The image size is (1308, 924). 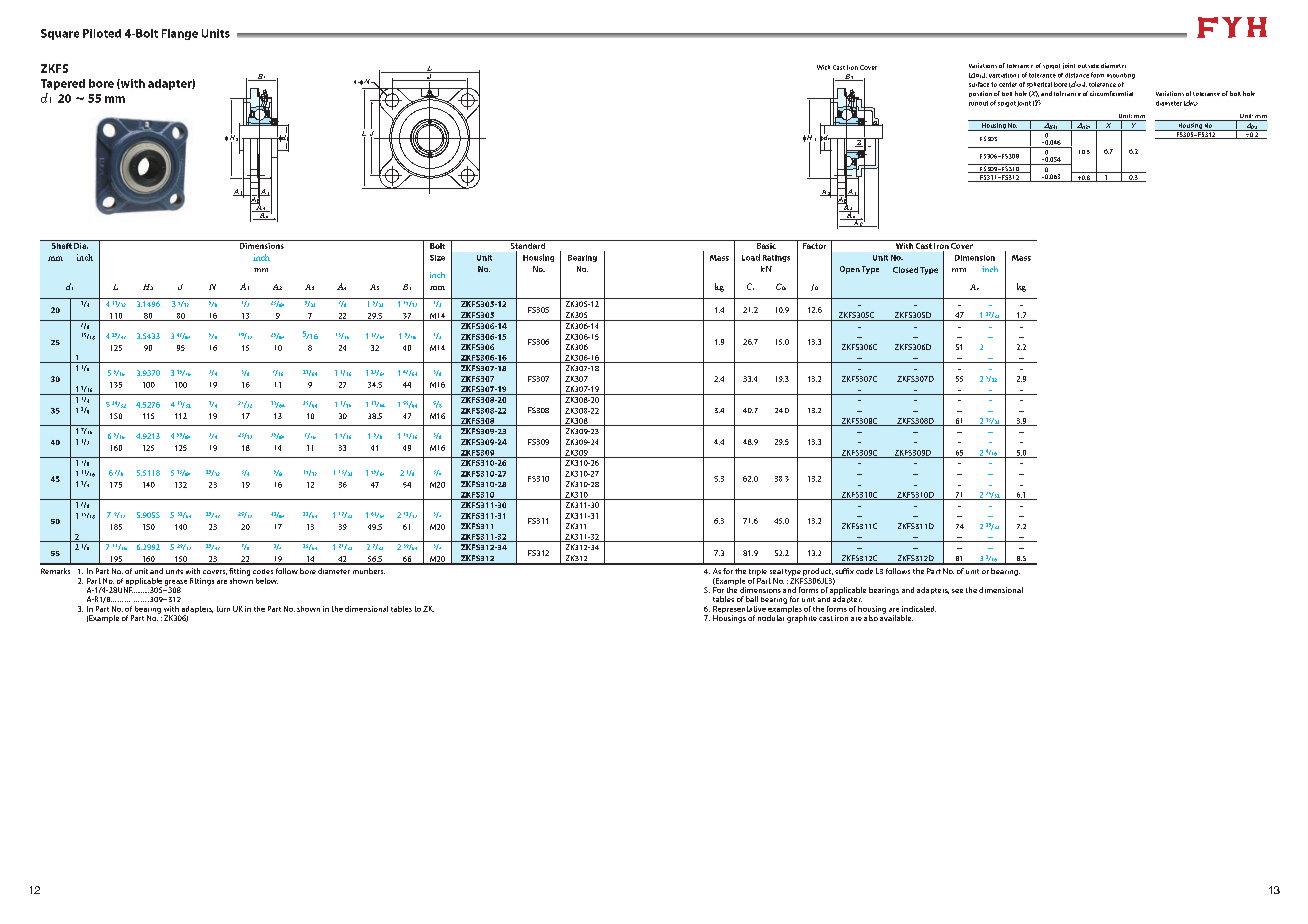 What do you see at coordinates (752, 599) in the screenshot?
I see `ball` at bounding box center [752, 599].
